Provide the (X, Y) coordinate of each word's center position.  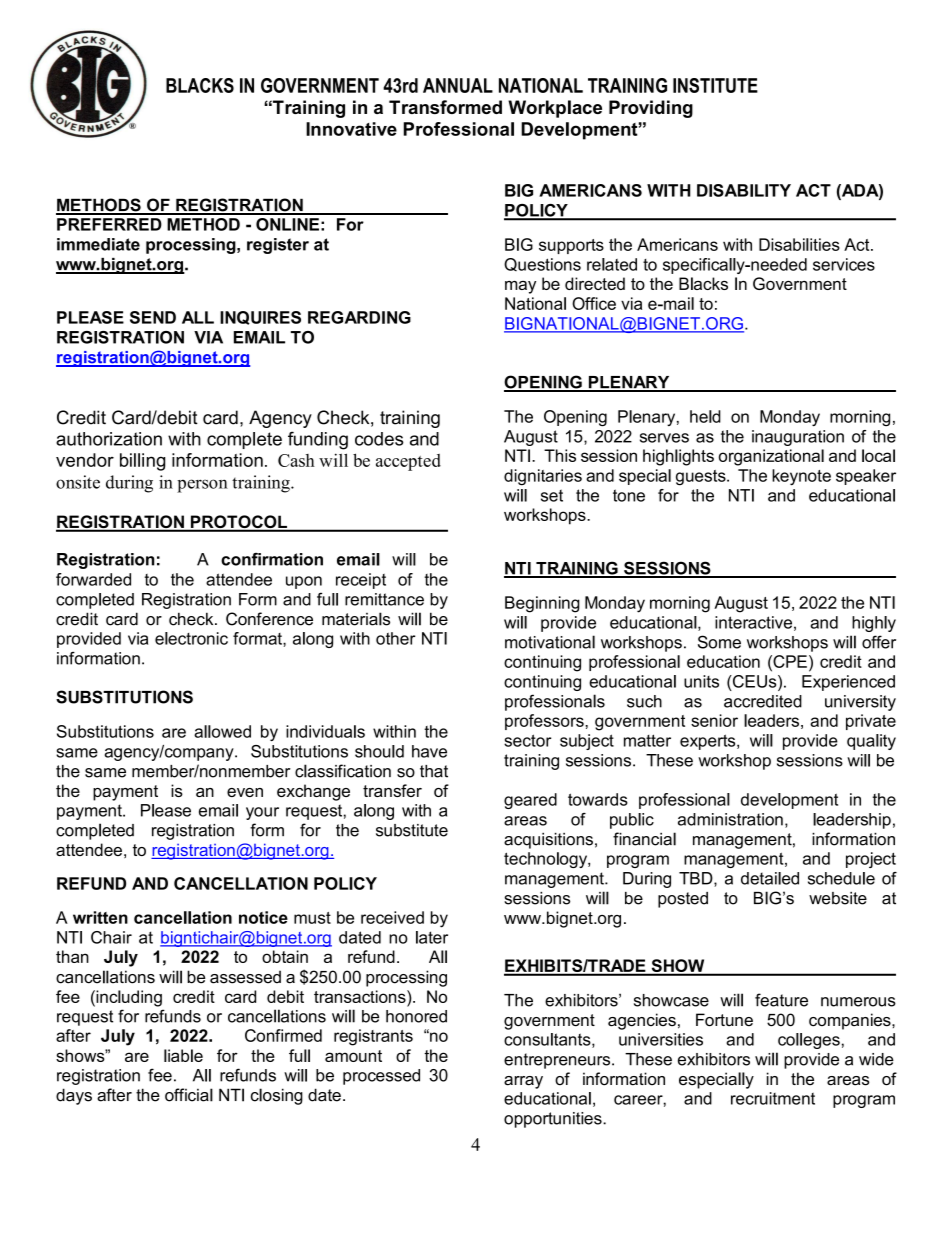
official (189, 1095)
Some (719, 642)
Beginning (542, 604)
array (523, 1082)
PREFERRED (109, 224)
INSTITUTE (715, 85)
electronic (191, 638)
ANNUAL (458, 85)
